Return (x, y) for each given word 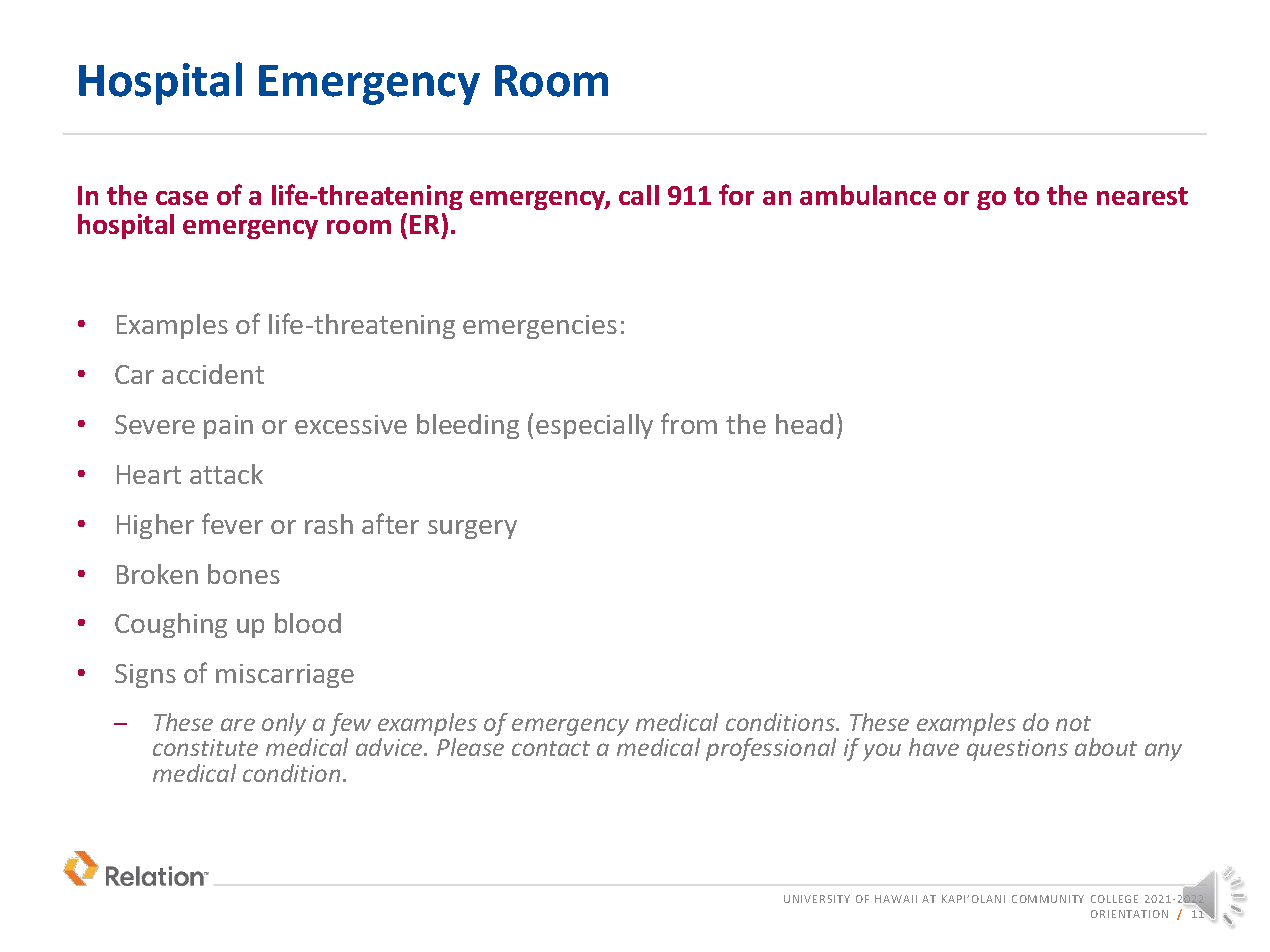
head (804, 424)
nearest (1142, 196)
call (639, 195)
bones (244, 574)
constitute (205, 747)
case (182, 198)
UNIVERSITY (817, 899)
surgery (472, 529)
